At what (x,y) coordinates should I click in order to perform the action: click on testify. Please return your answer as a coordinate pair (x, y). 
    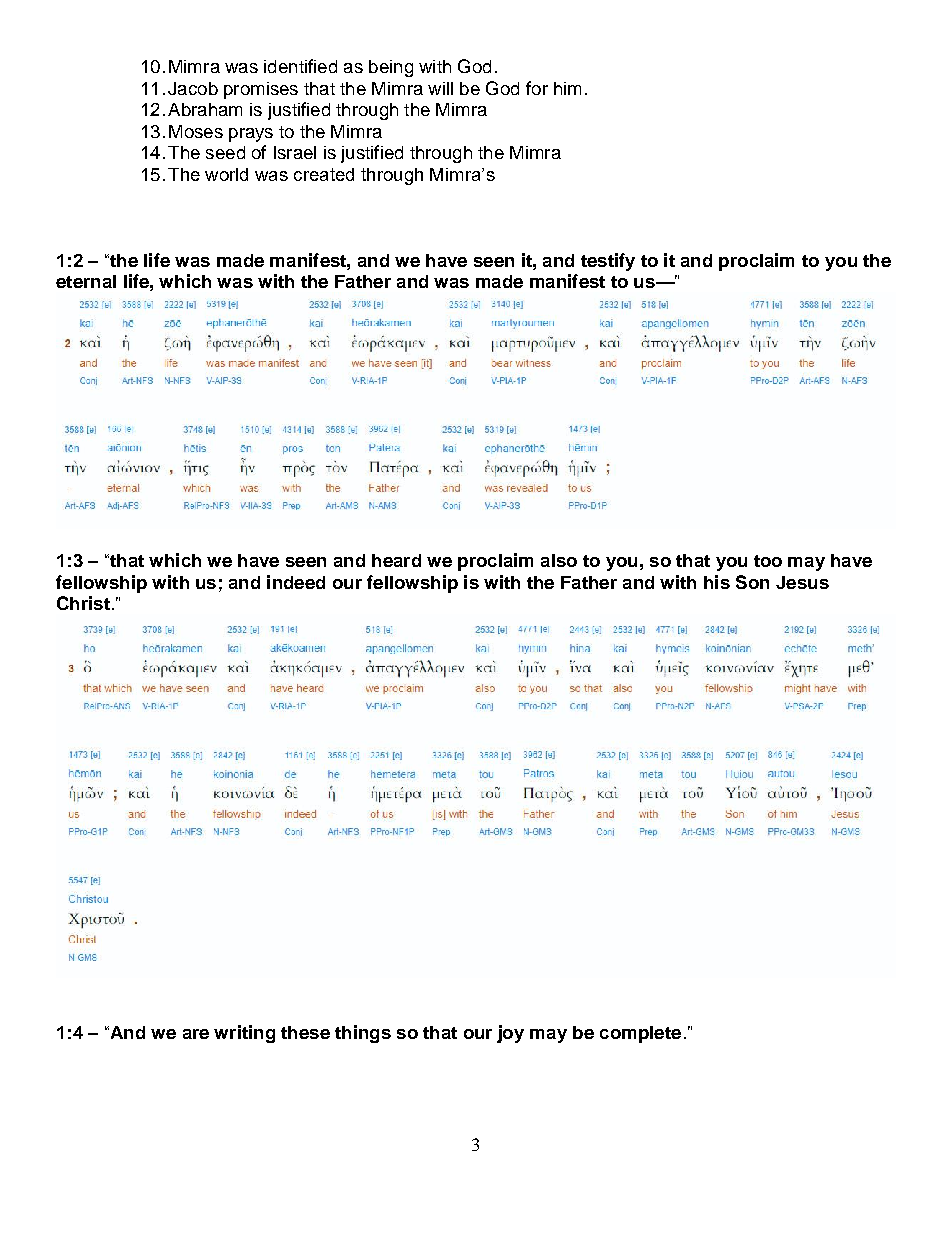
    Looking at the image, I should click on (608, 262).
